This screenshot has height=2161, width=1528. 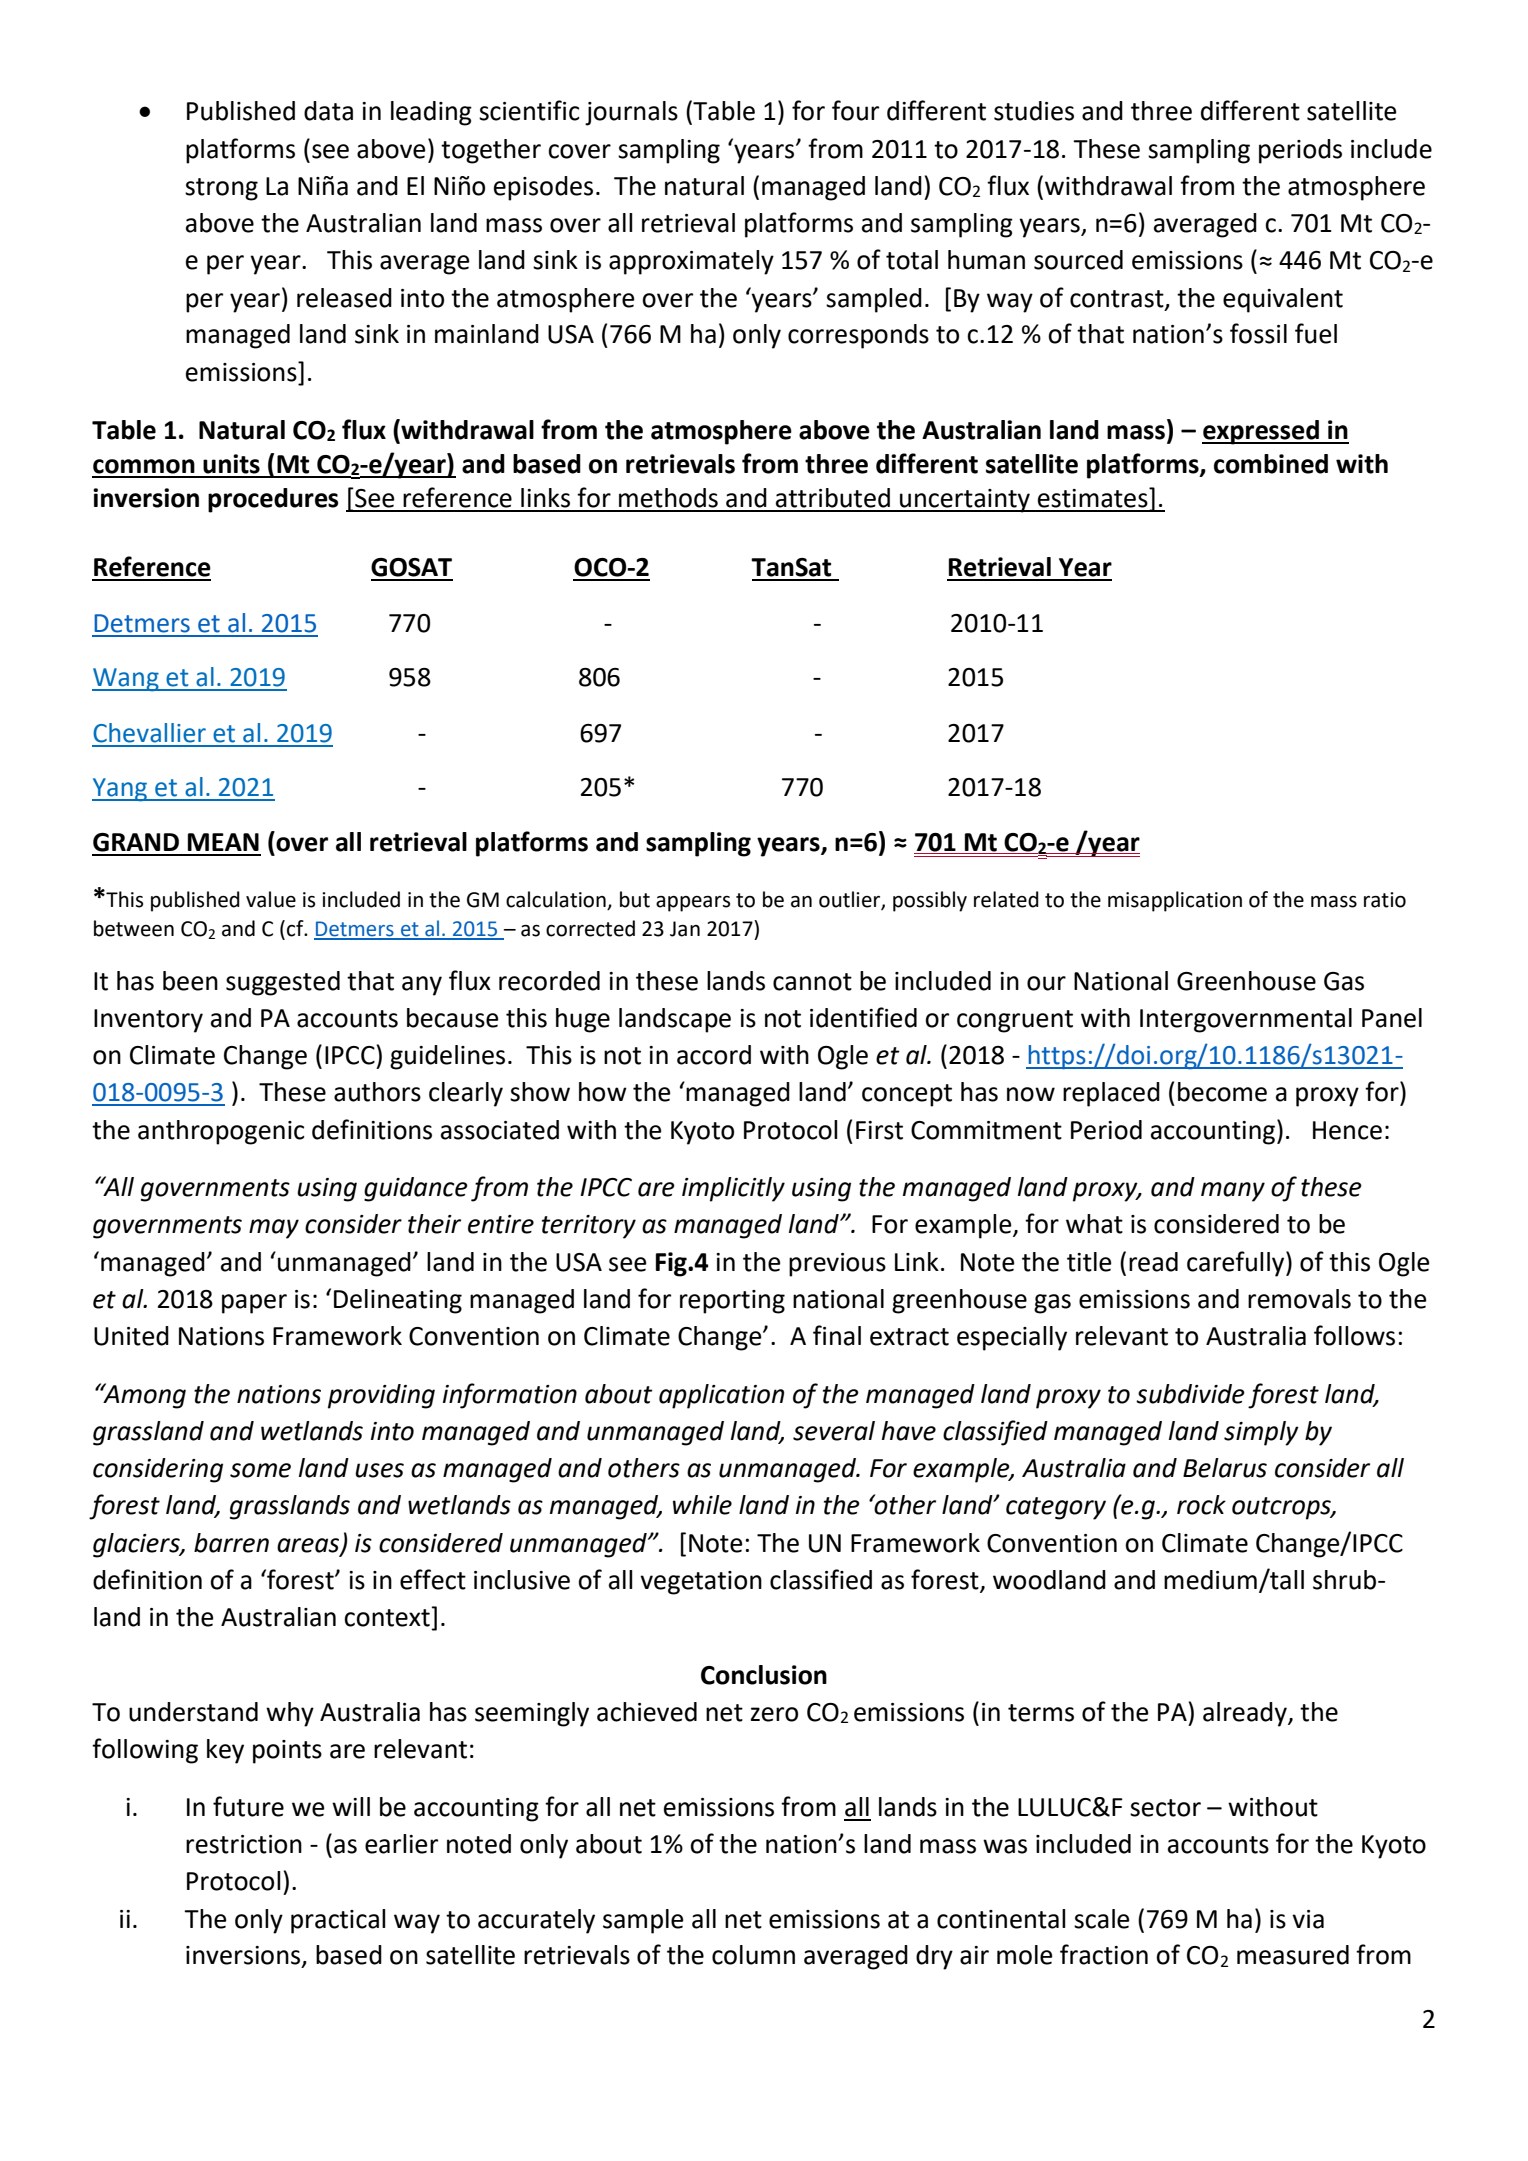 I want to click on reporting, so click(x=732, y=1302).
